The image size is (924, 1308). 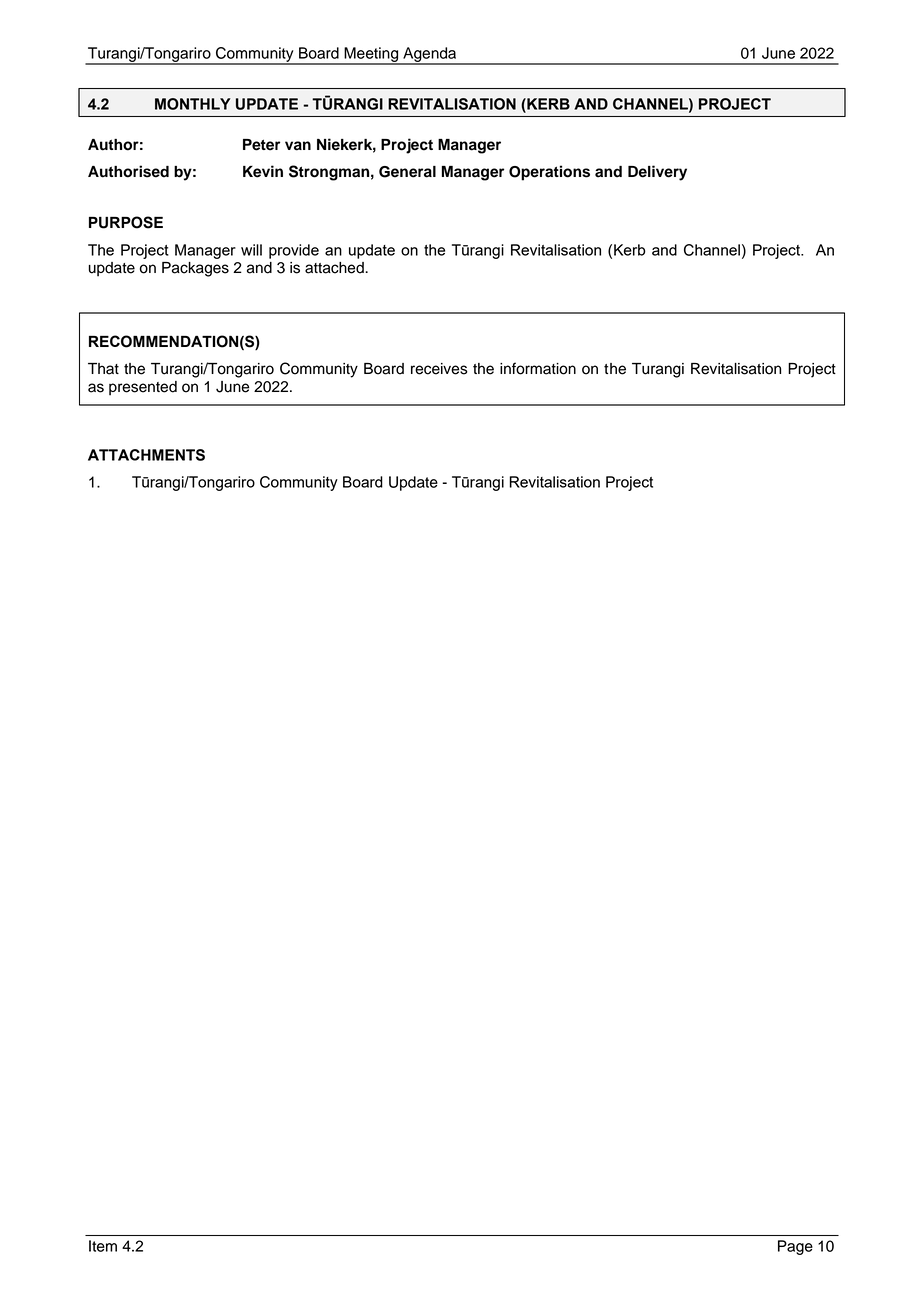 I want to click on Page, so click(x=795, y=1247).
